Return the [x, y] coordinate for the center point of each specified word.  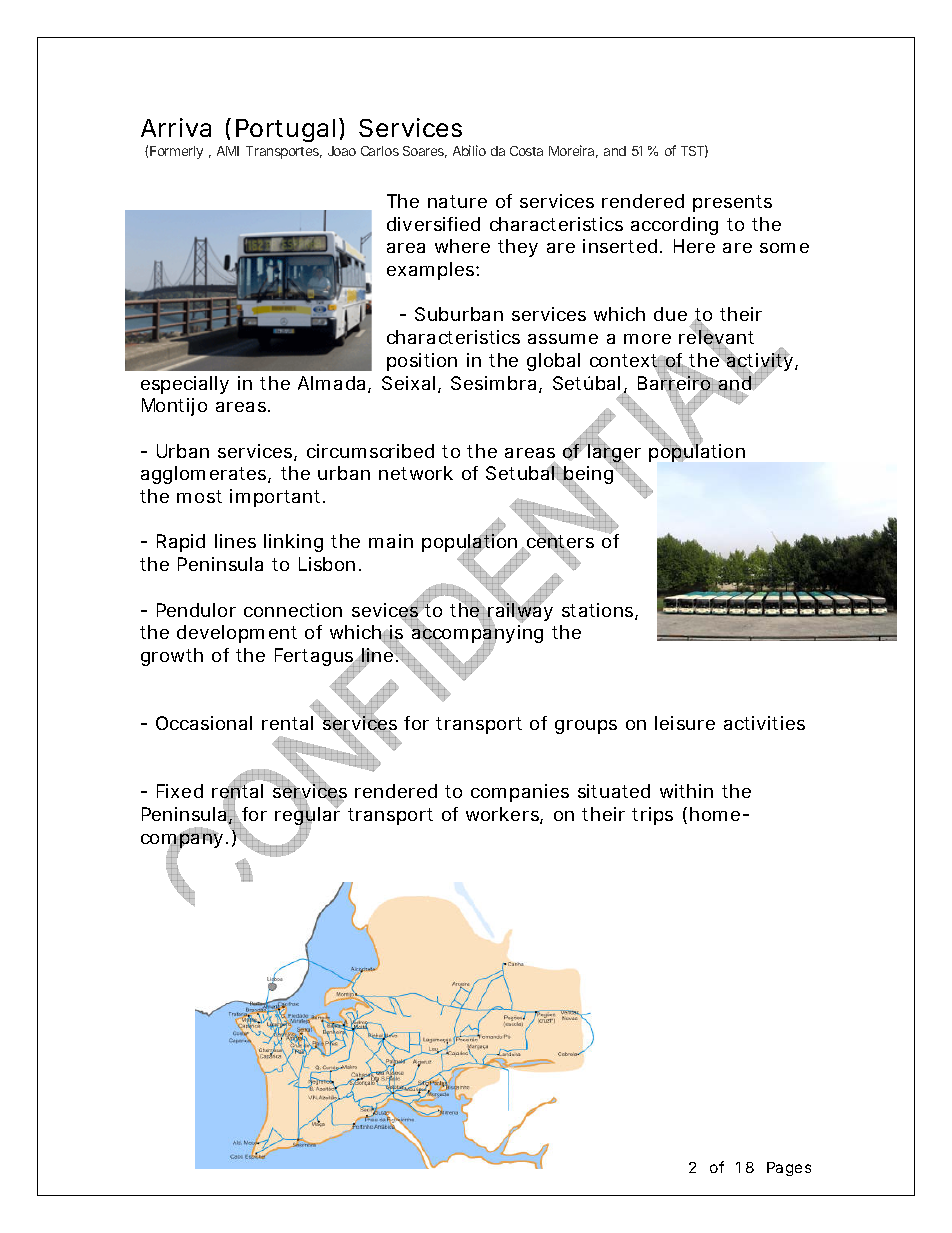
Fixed [180, 791]
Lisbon [330, 564]
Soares [425, 152]
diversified [433, 224]
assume [563, 339]
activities [764, 723]
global [553, 362]
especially [185, 385]
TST [694, 151]
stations [600, 611]
